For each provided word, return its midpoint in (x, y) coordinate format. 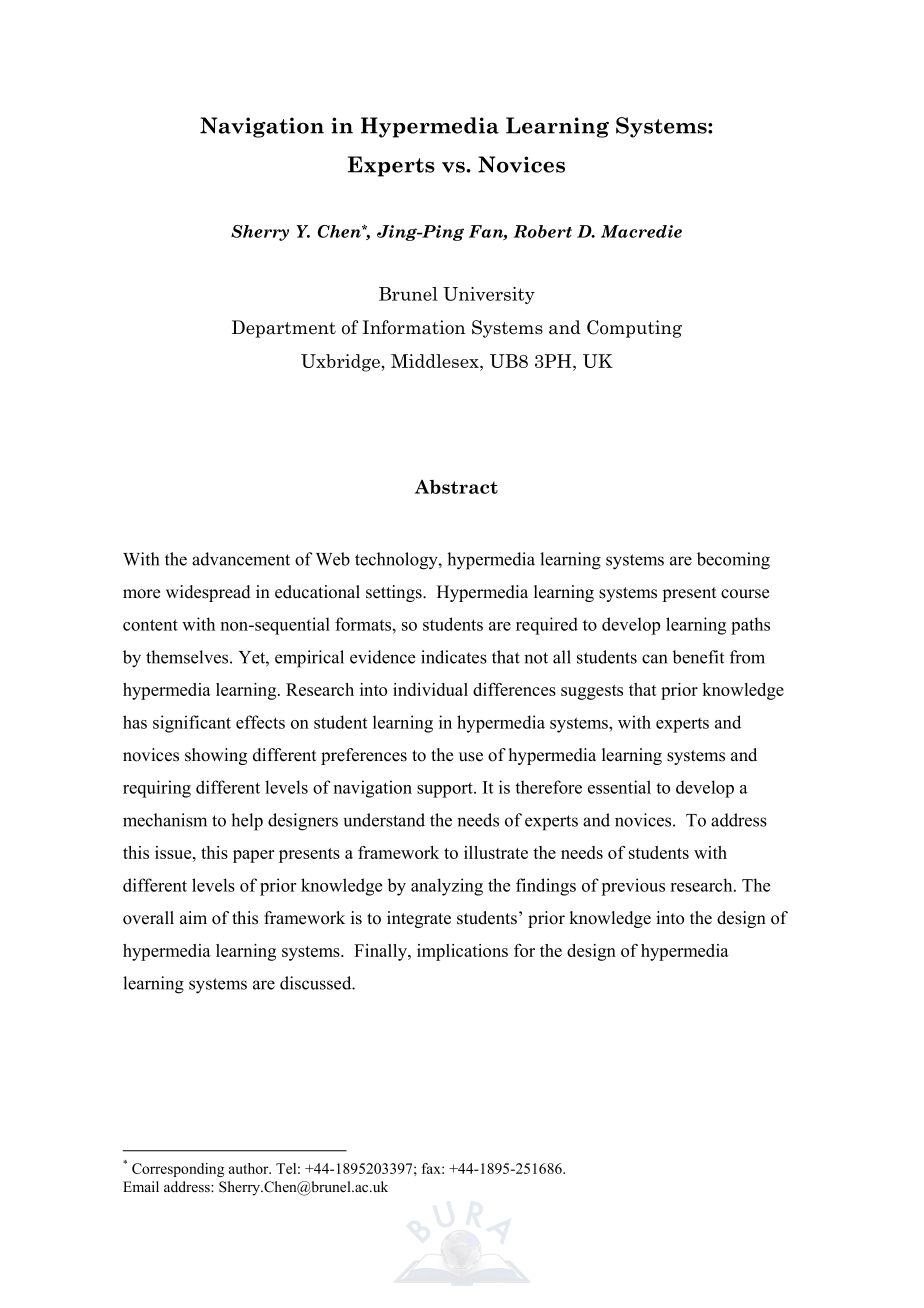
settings (395, 593)
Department (284, 329)
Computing (634, 329)
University (489, 295)
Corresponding (178, 1170)
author (250, 1168)
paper (254, 856)
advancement (241, 559)
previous (633, 887)
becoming (733, 561)
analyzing (447, 887)
